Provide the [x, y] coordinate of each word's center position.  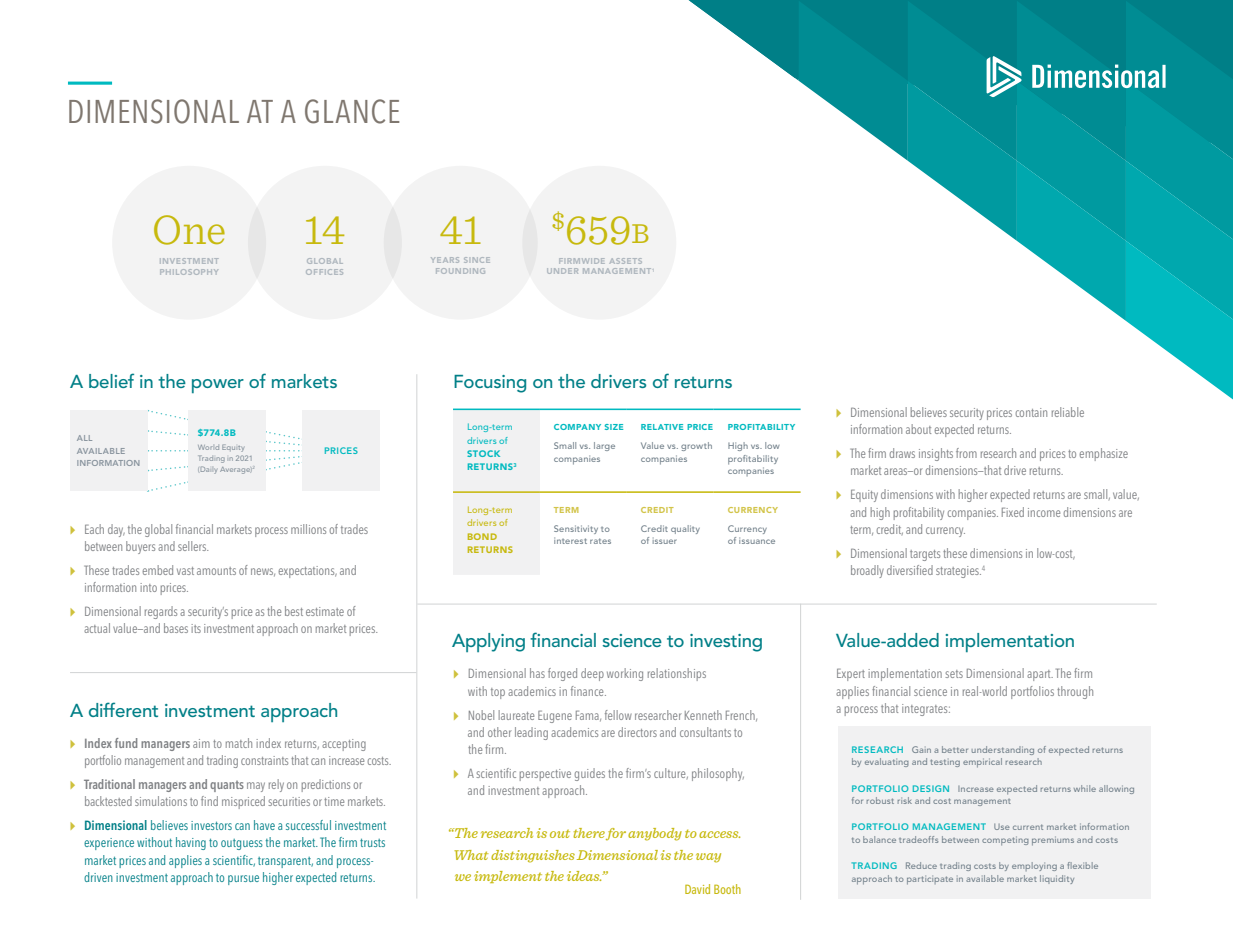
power [218, 386]
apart [1040, 675]
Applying [488, 642]
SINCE [477, 260]
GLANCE [352, 111]
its [196, 628]
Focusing [490, 384]
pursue [243, 880]
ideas [584, 876]
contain [1031, 412]
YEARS [445, 260]
